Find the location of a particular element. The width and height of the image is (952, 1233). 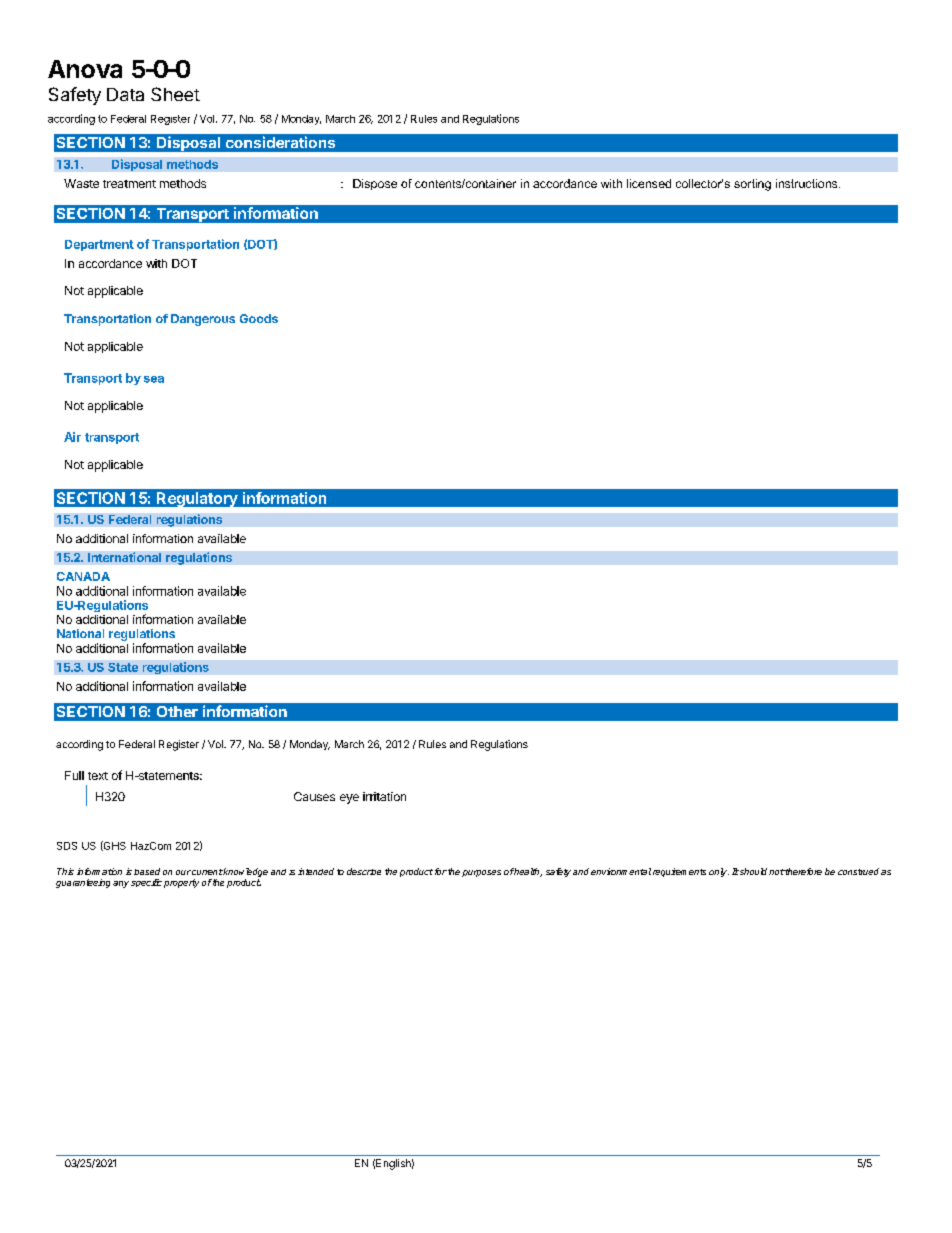

based is located at coordinates (147, 871).
